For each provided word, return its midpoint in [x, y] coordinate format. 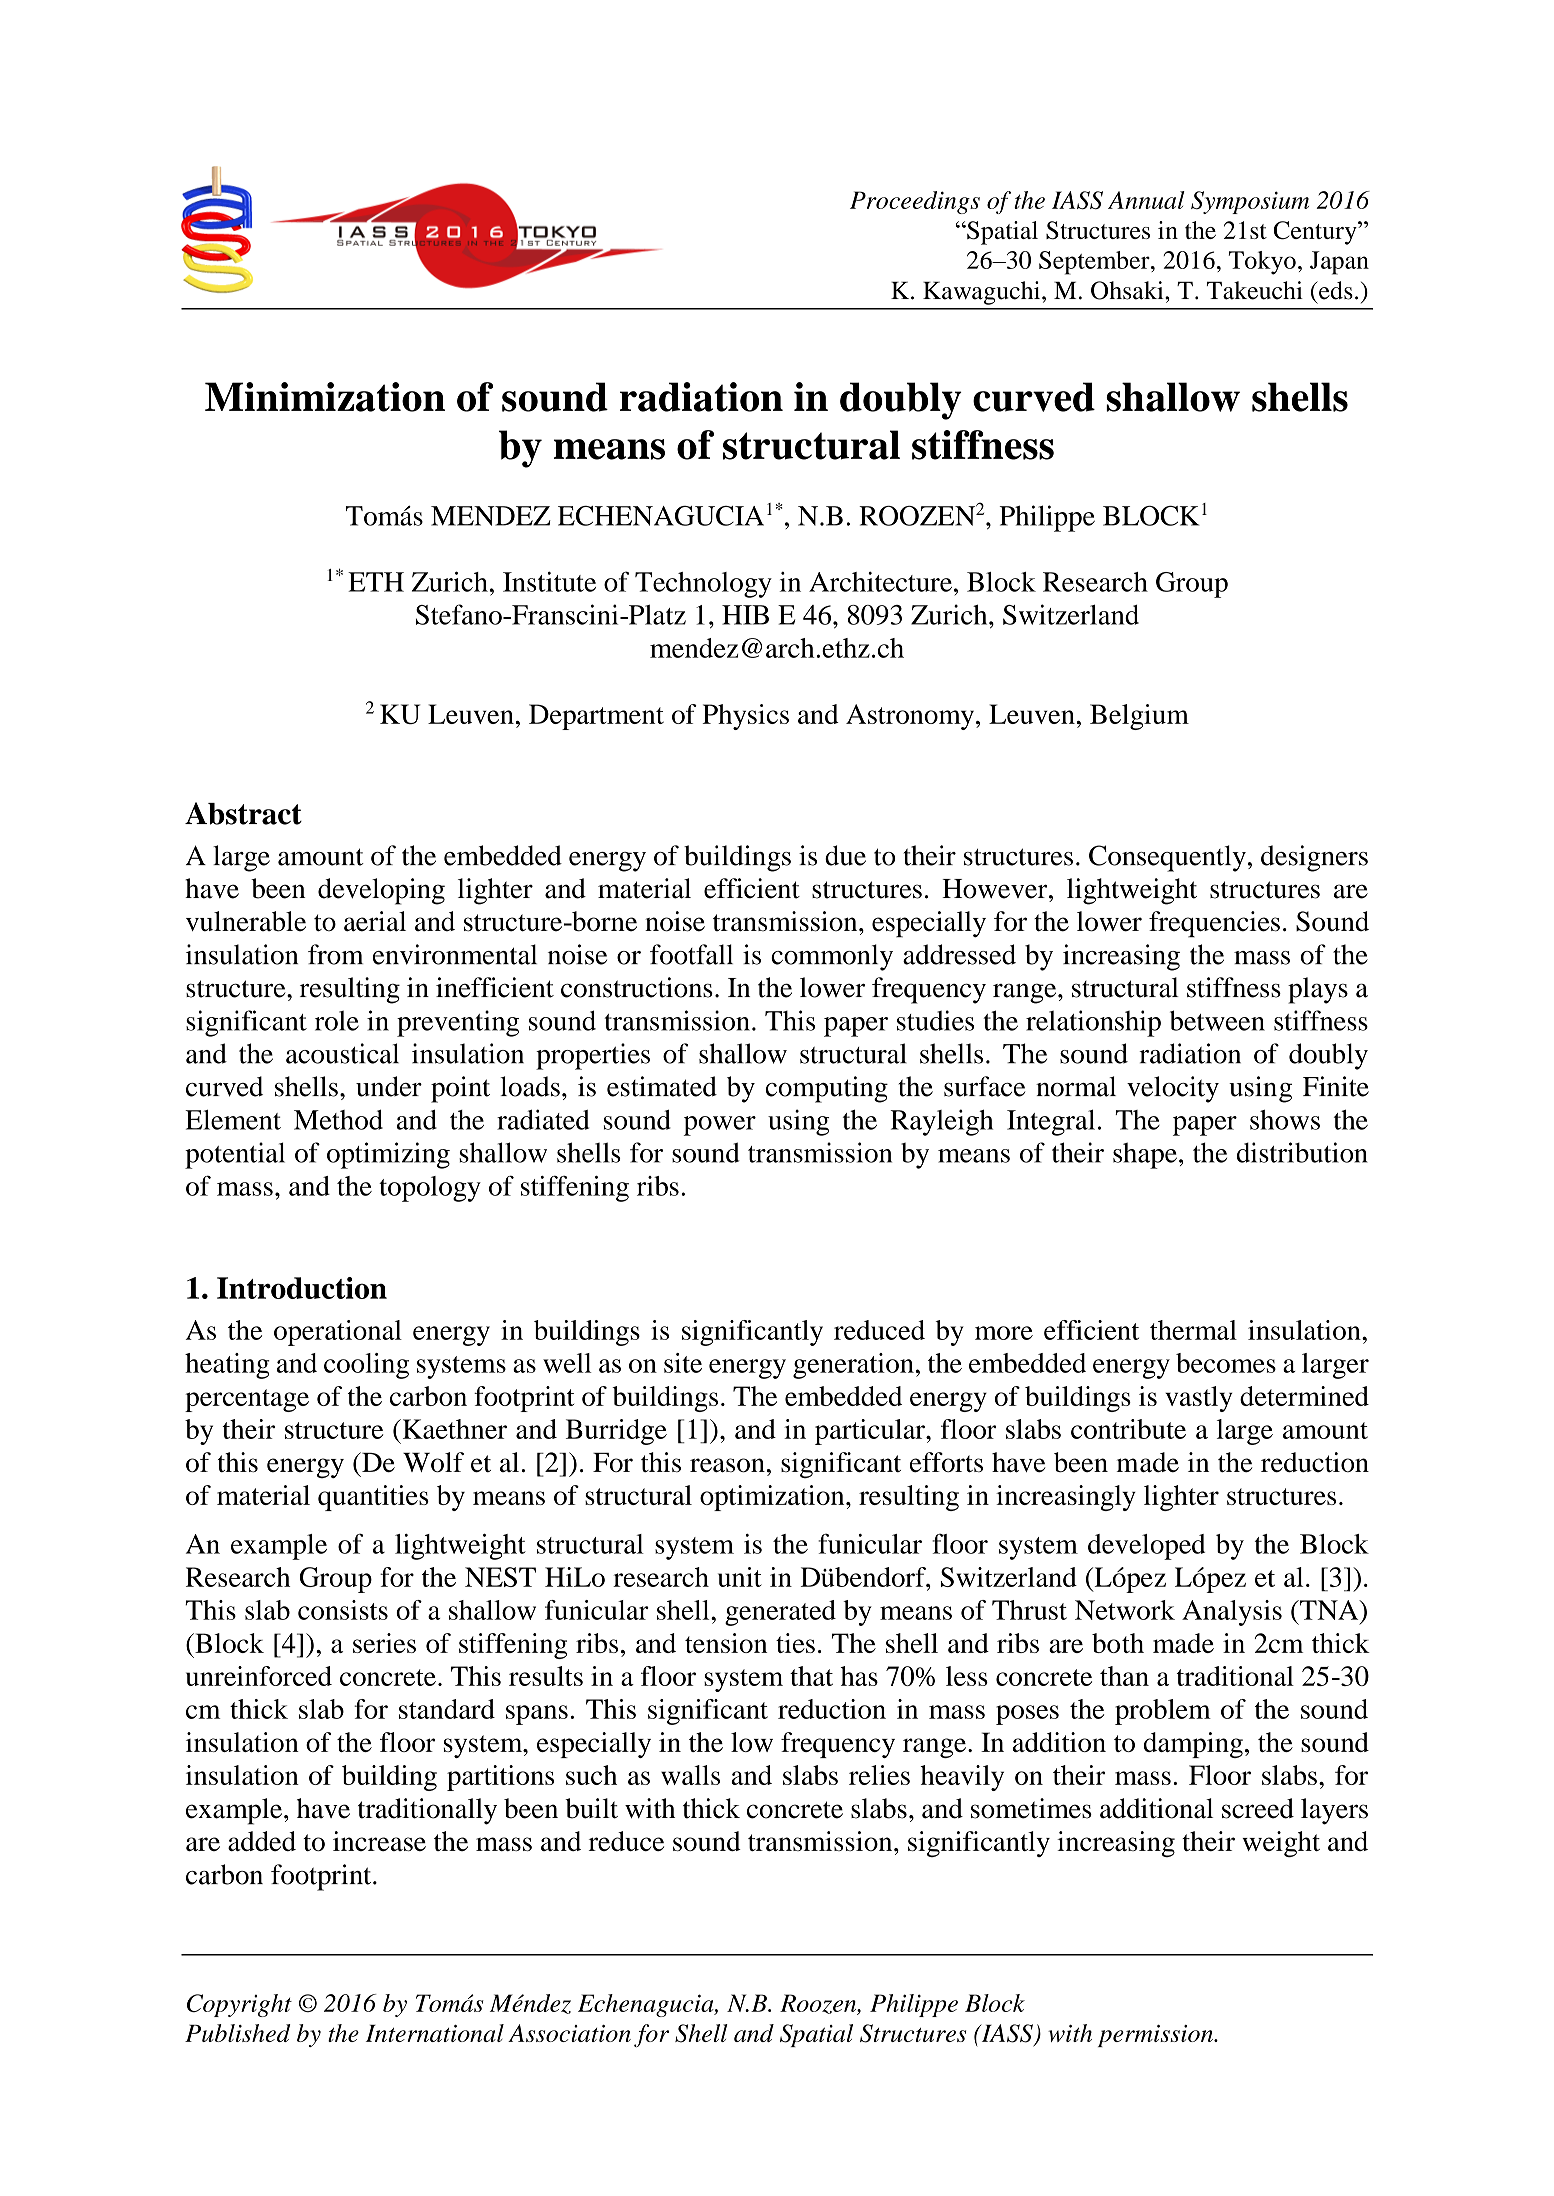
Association [569, 2033]
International [435, 2033]
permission [1156, 2036]
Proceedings [915, 202]
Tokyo [1262, 263]
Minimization [325, 397]
